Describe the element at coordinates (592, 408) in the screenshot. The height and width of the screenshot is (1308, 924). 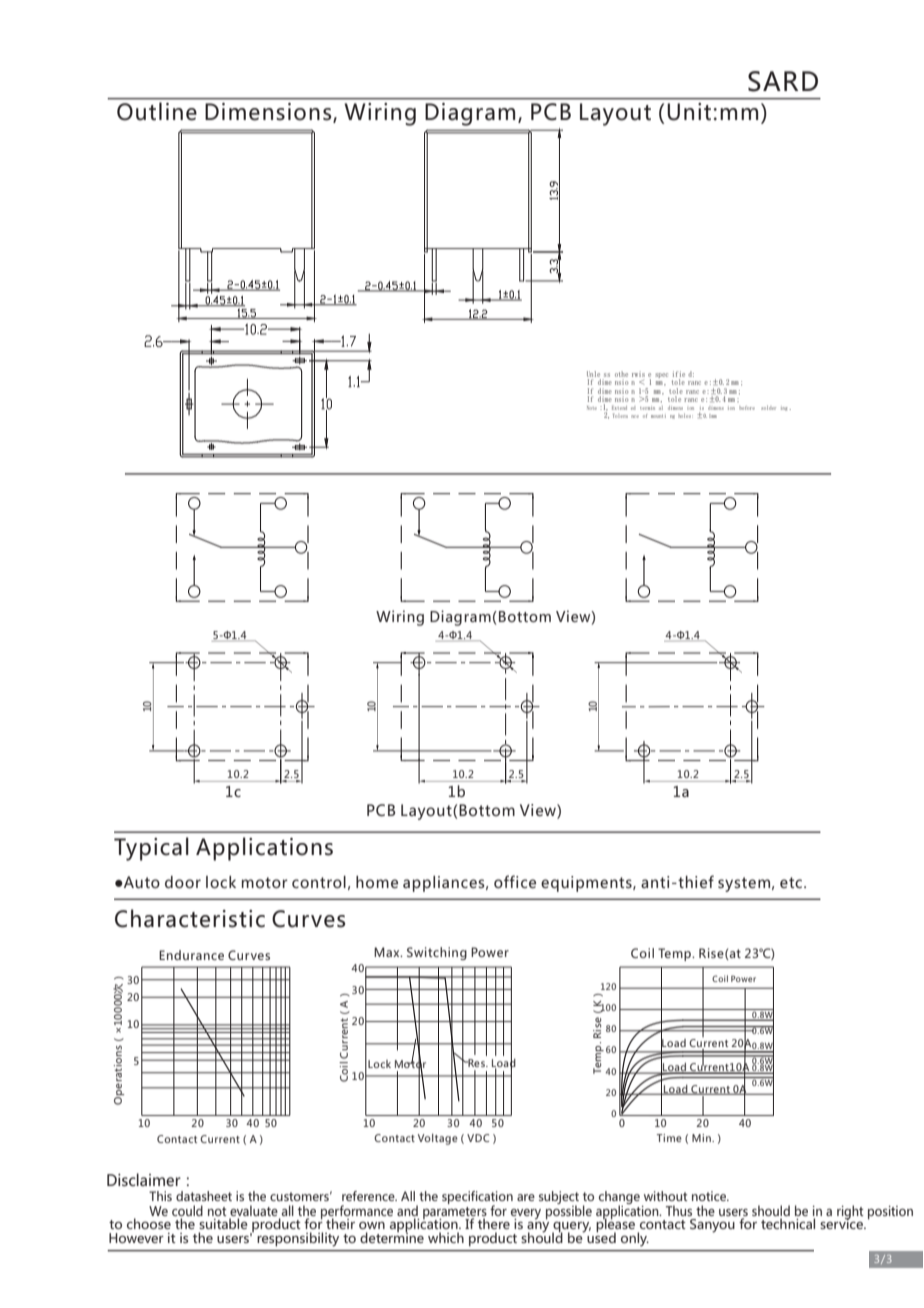
I see `Note` at that location.
